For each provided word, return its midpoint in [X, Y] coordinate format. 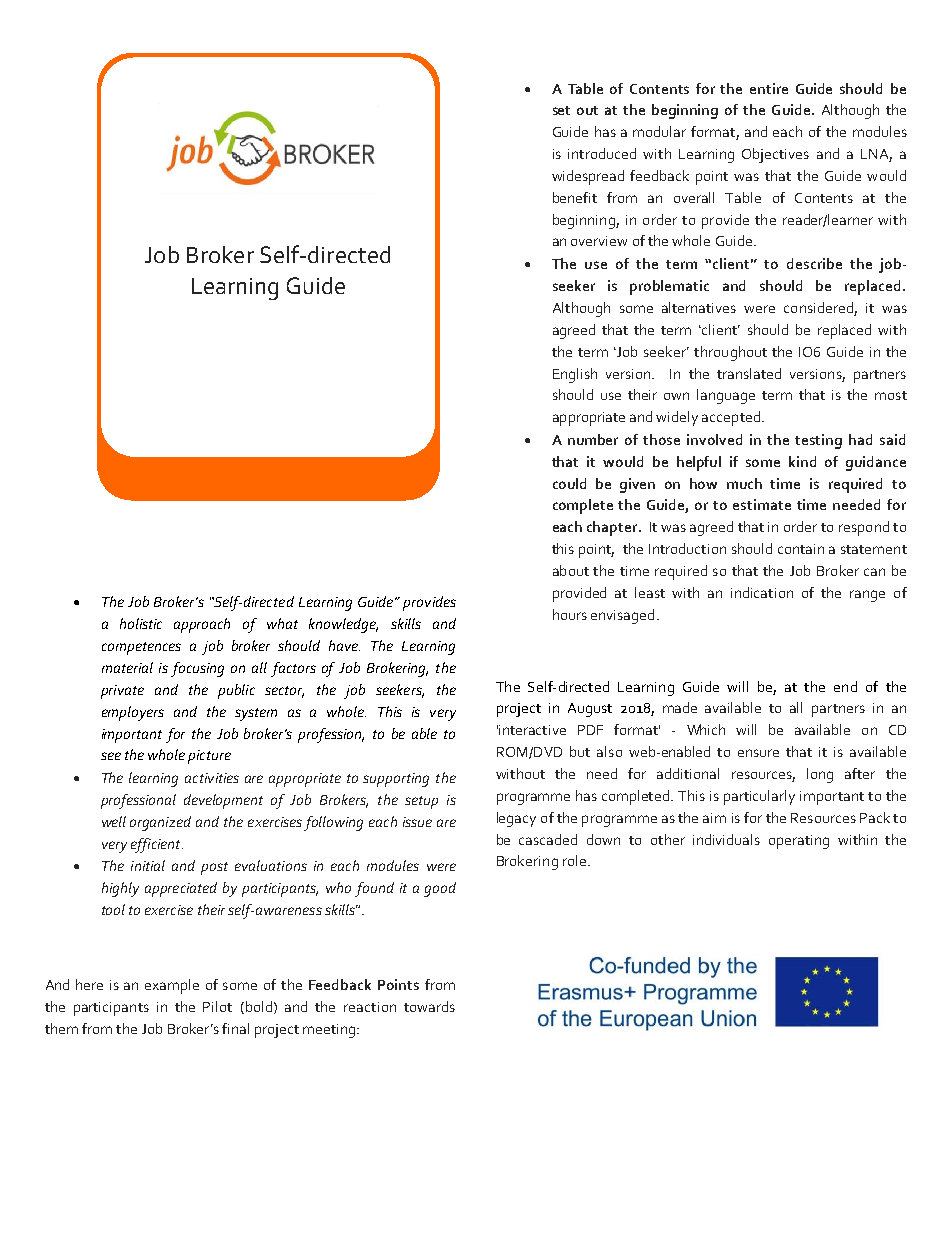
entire [769, 88]
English [575, 375]
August [590, 710]
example [172, 986]
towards [429, 1006]
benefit [575, 197]
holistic [141, 623]
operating [799, 842]
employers [133, 713]
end [845, 686]
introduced [602, 153]
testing [818, 441]
